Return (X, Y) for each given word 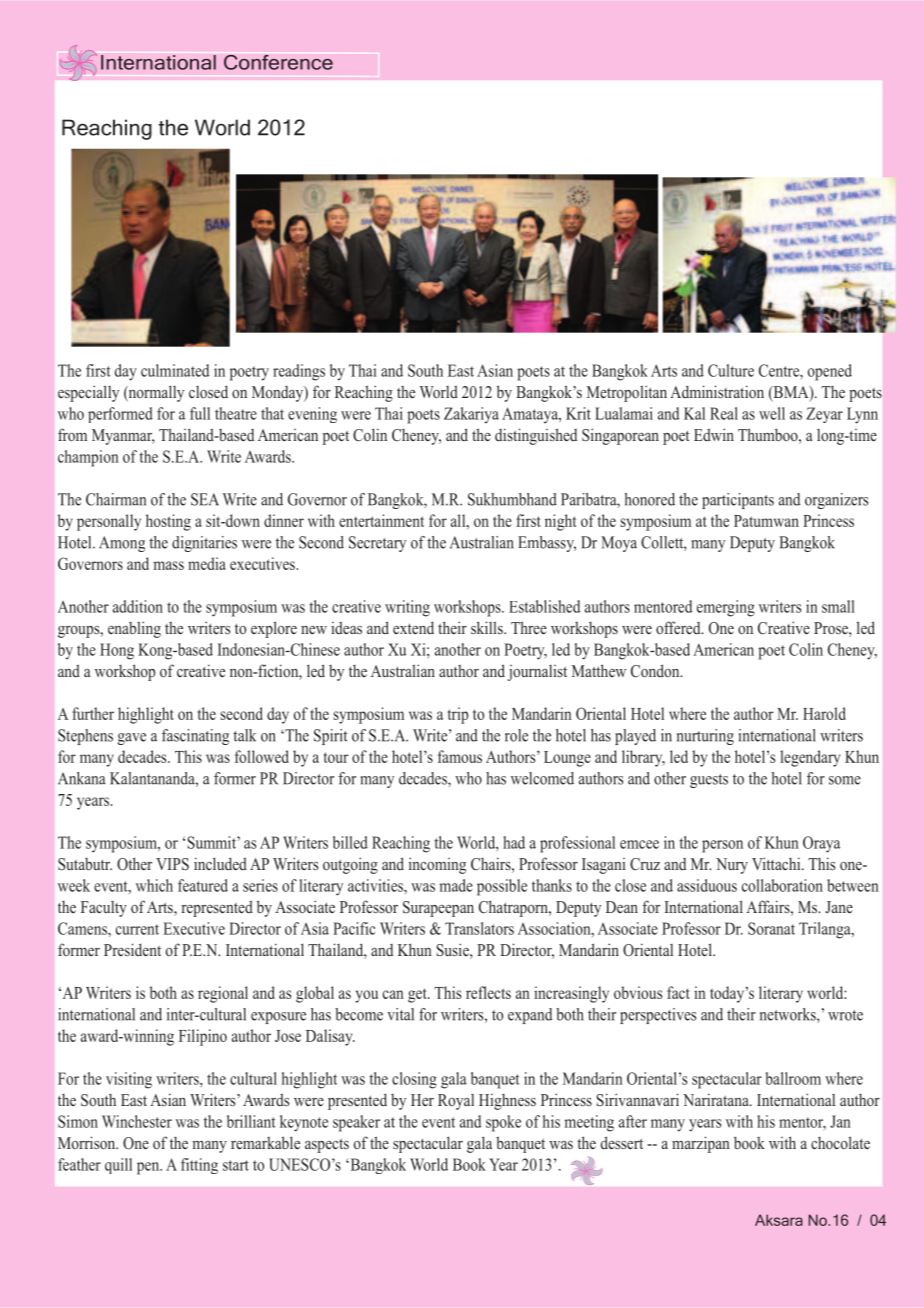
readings (299, 372)
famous (460, 756)
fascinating (195, 737)
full (200, 413)
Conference (278, 62)
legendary (810, 758)
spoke (503, 1123)
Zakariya (471, 415)
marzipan (701, 1144)
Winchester (137, 1121)
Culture (731, 370)
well (772, 413)
